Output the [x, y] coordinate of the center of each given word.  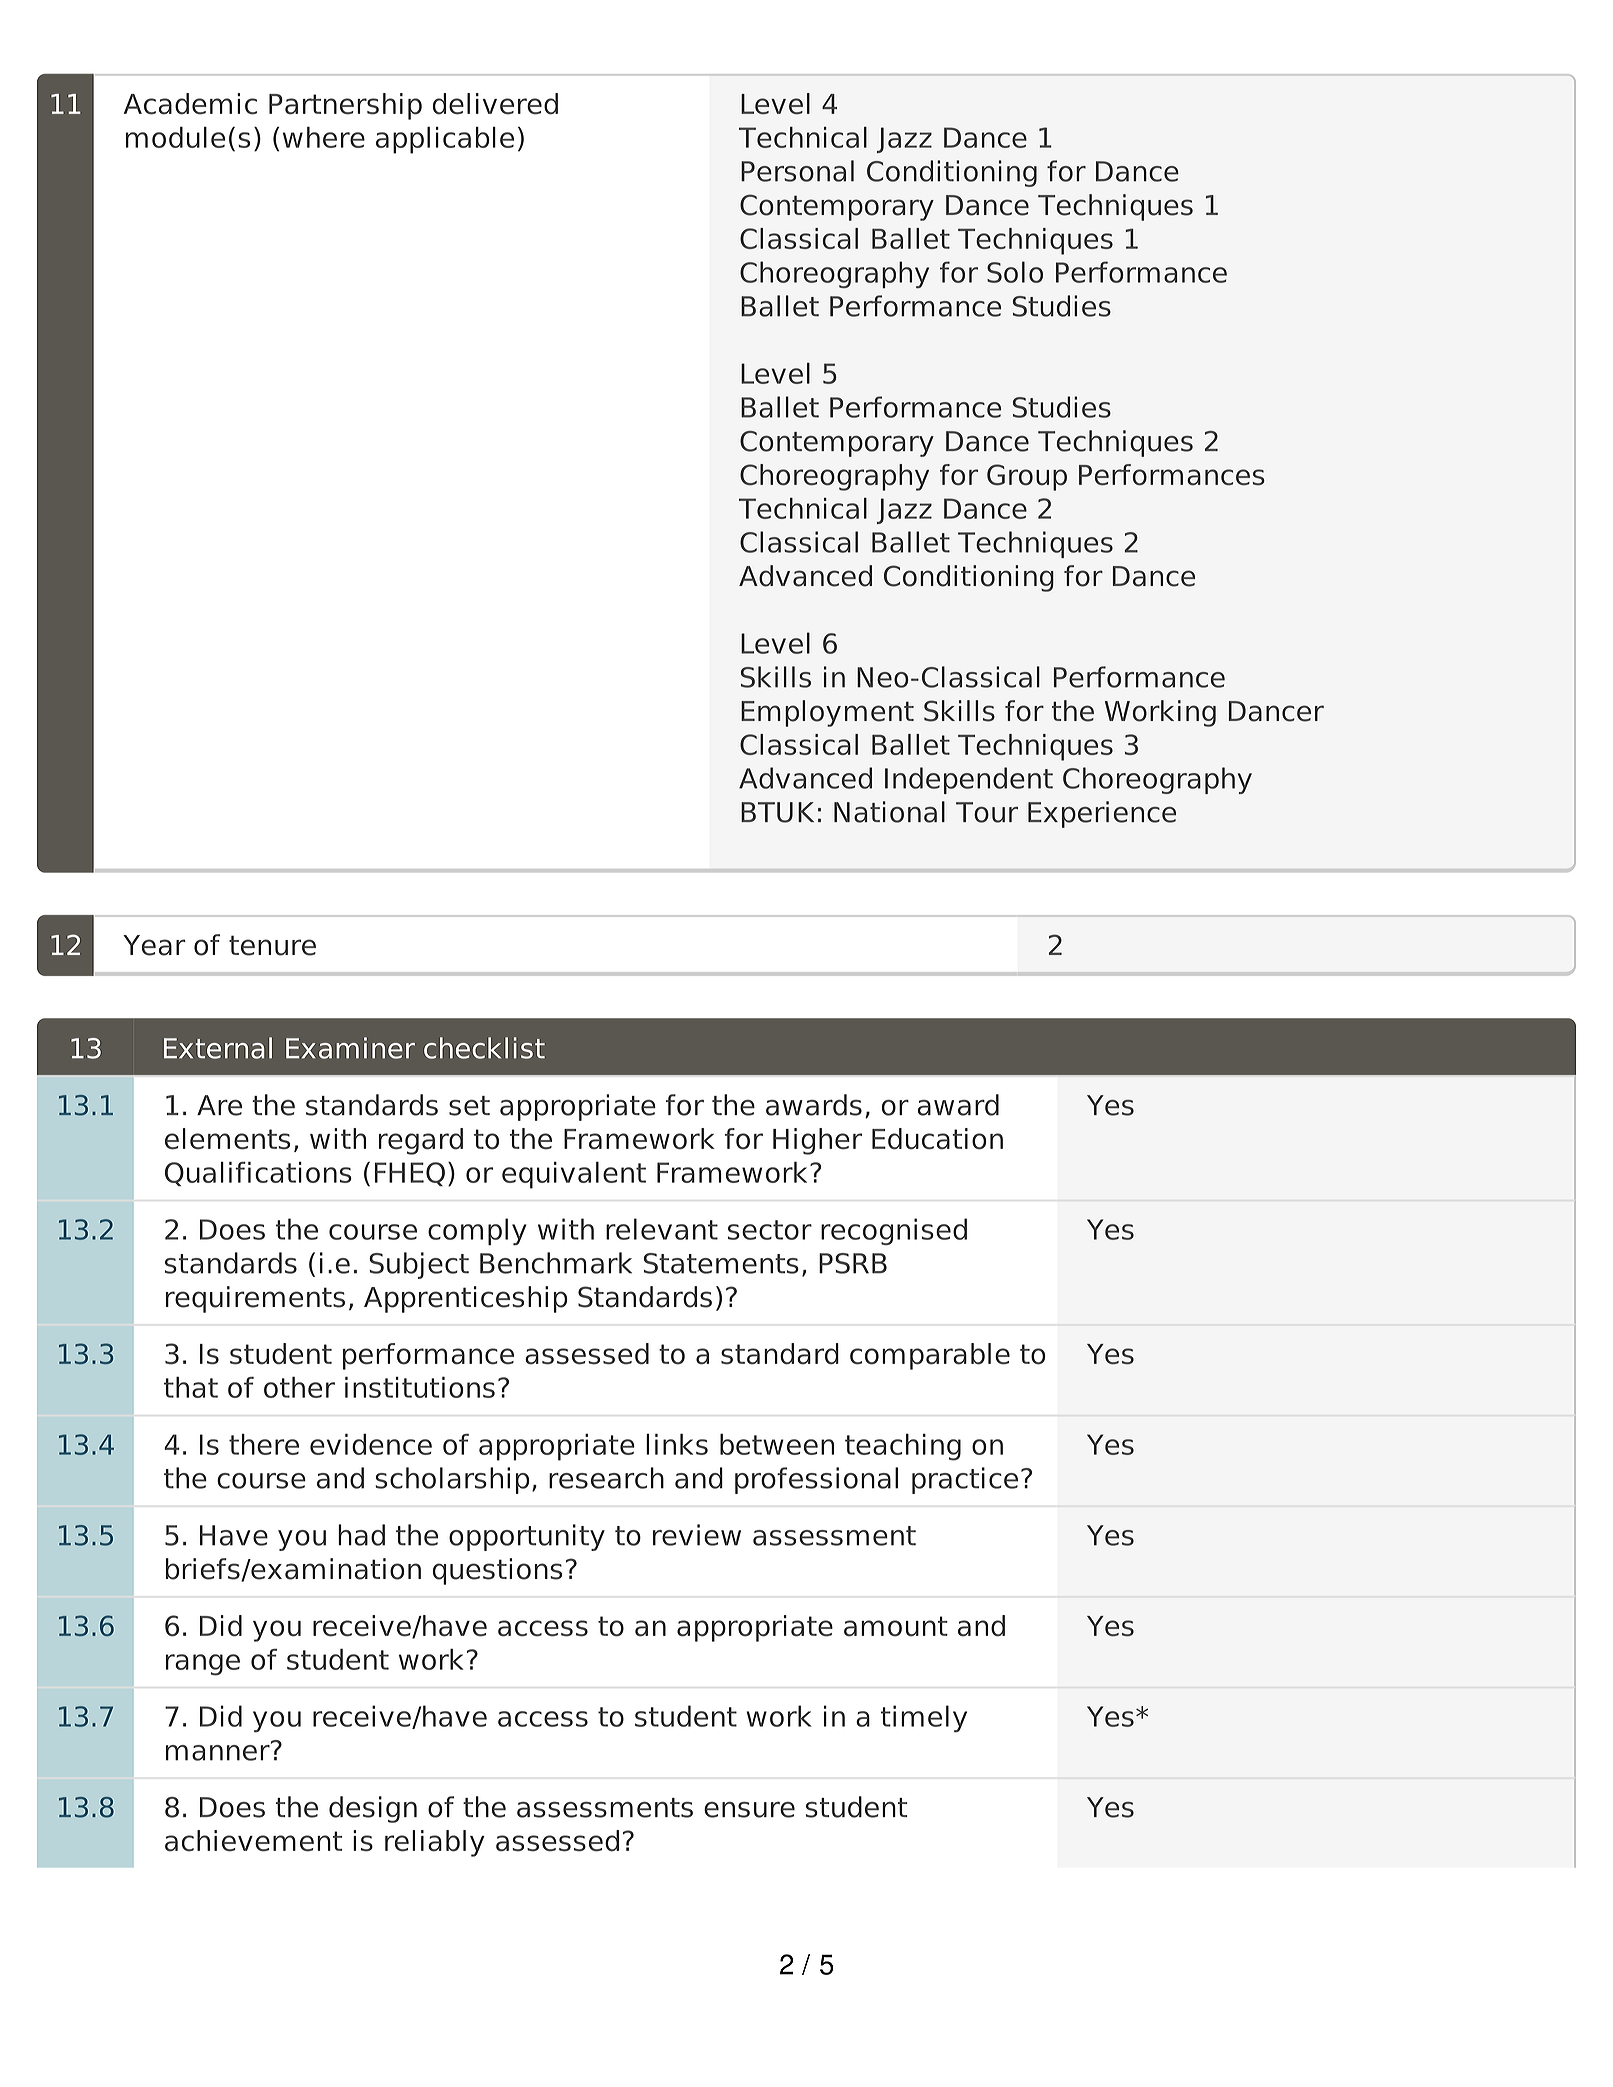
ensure [749, 1809]
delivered [495, 104]
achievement [254, 1841]
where [324, 137]
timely [924, 1718]
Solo [1015, 272]
